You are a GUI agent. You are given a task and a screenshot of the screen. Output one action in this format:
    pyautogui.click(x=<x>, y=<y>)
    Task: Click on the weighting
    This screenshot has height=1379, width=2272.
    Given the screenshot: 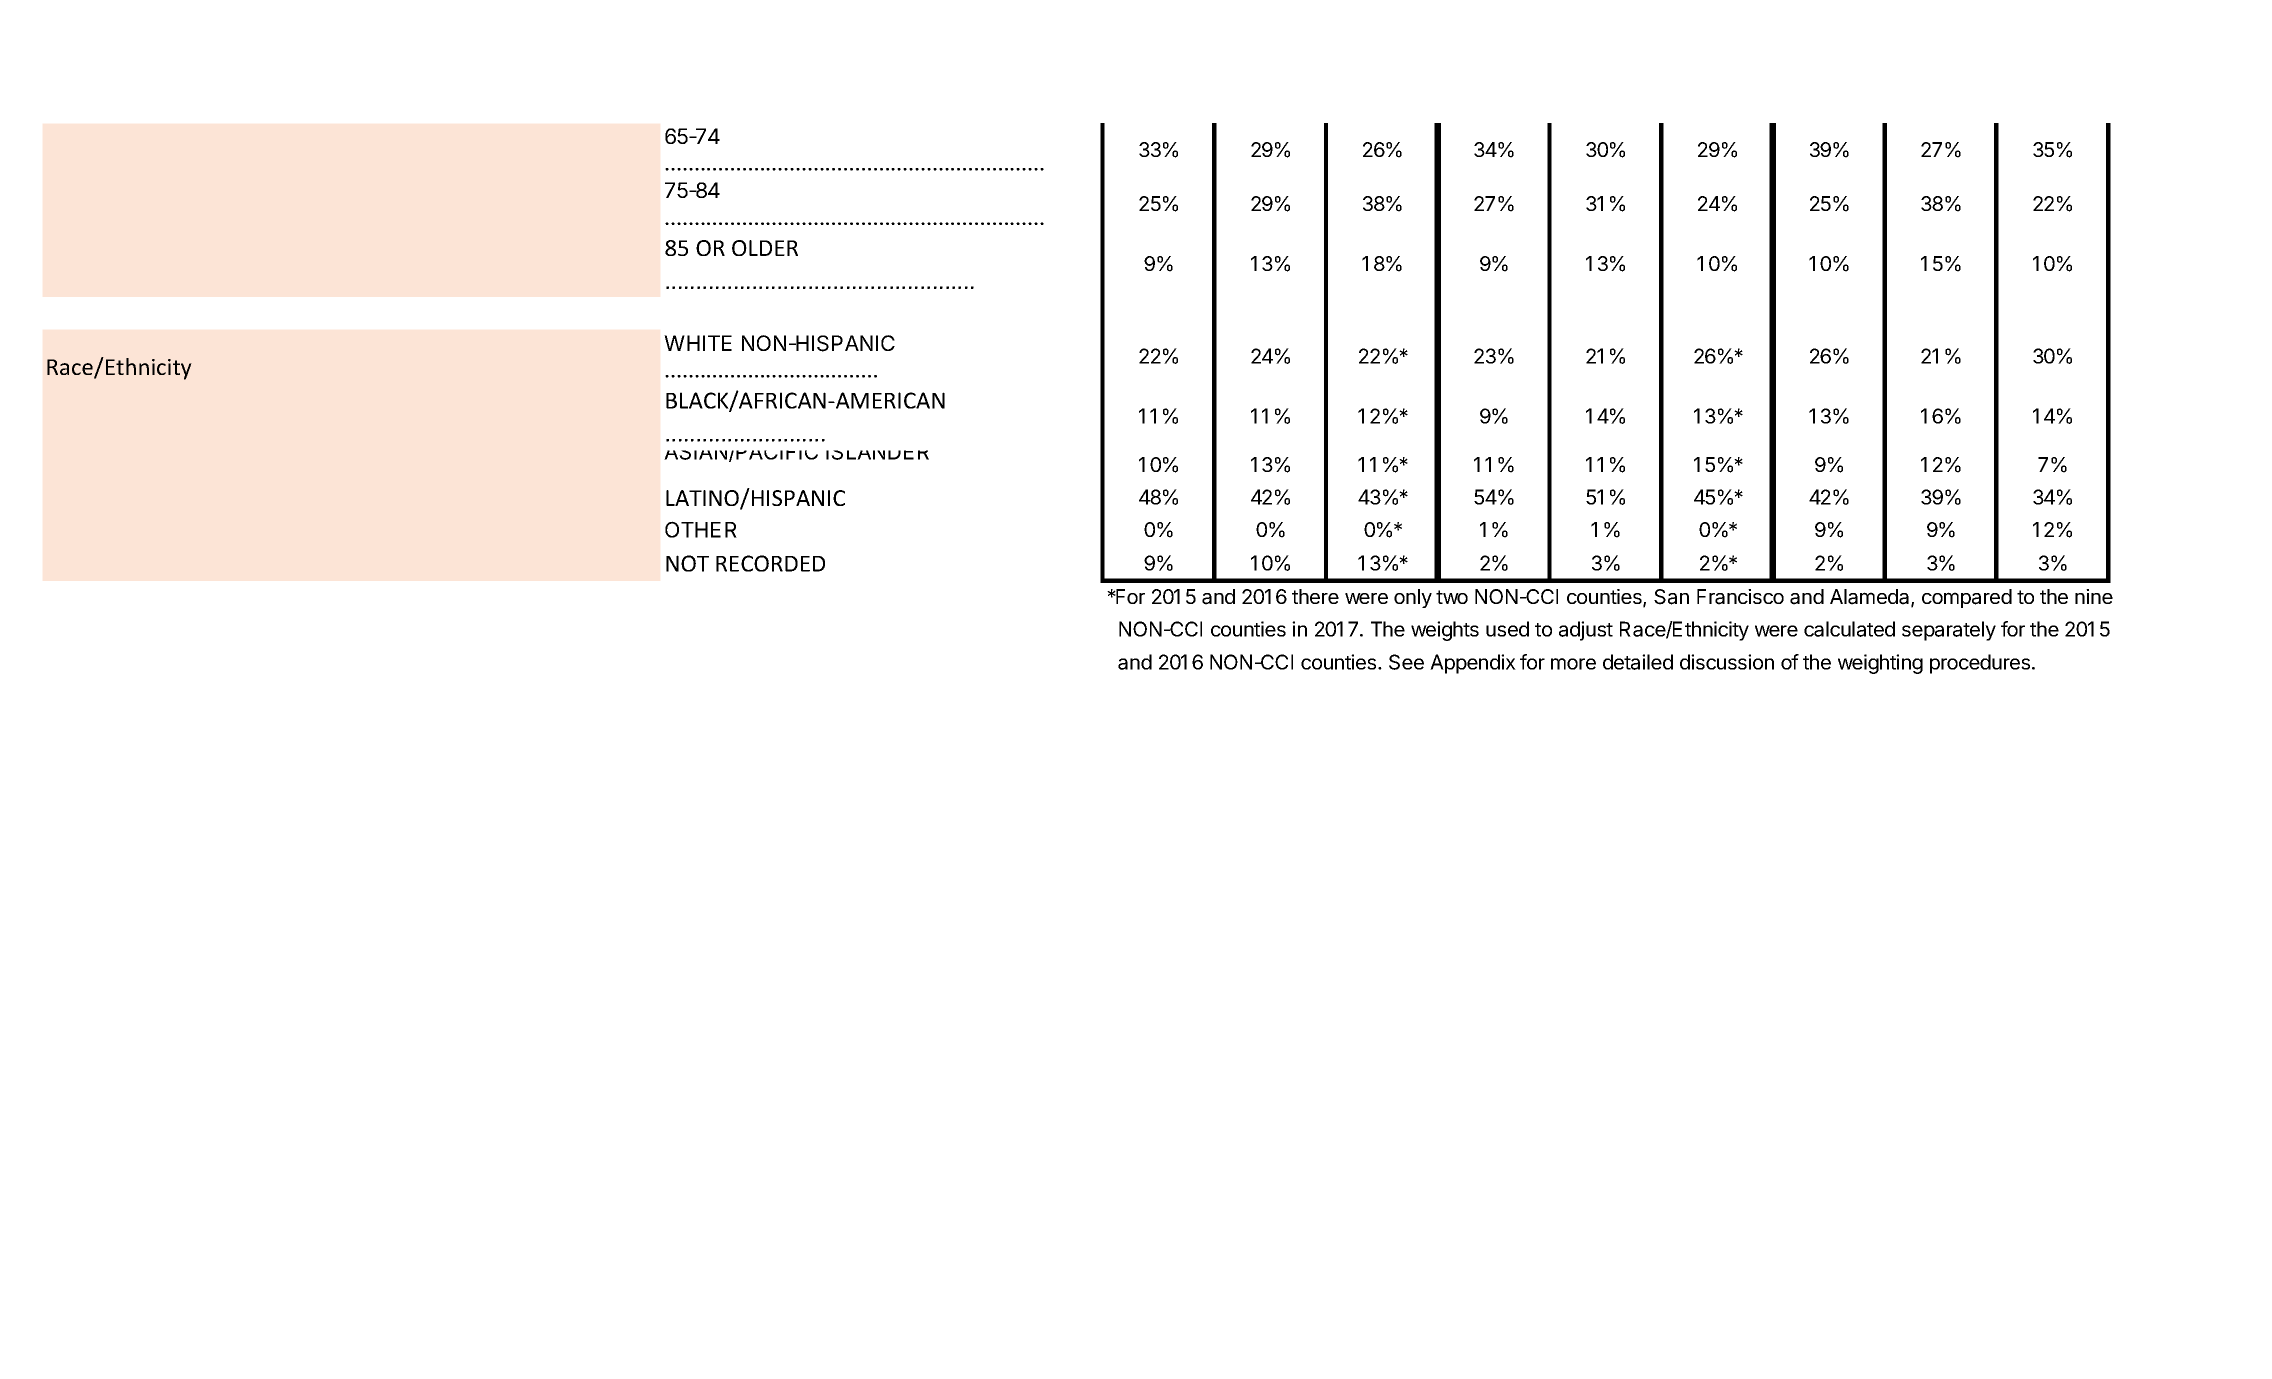 What is the action you would take?
    pyautogui.click(x=1880, y=664)
